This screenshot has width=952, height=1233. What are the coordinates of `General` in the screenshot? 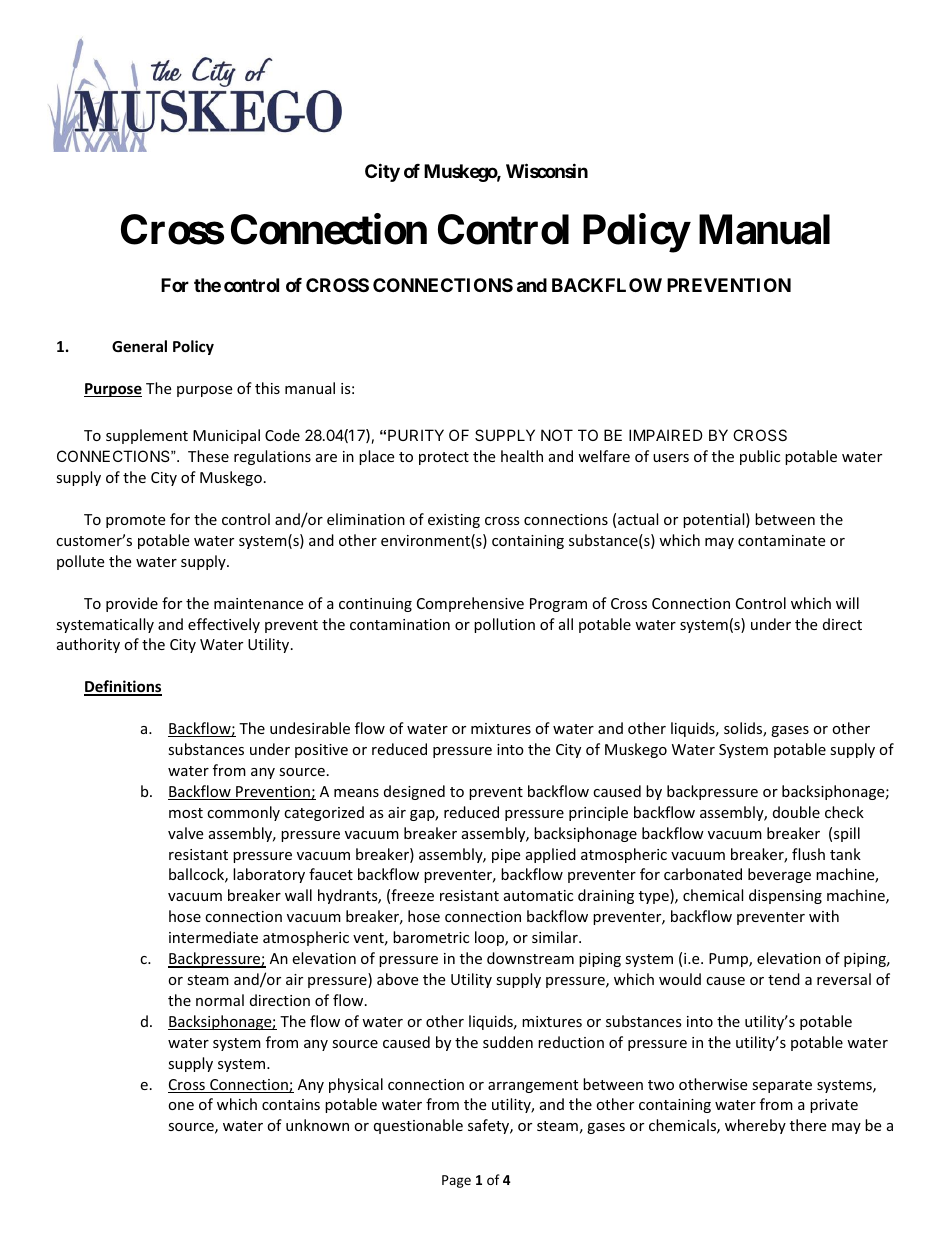 It's located at (139, 346).
